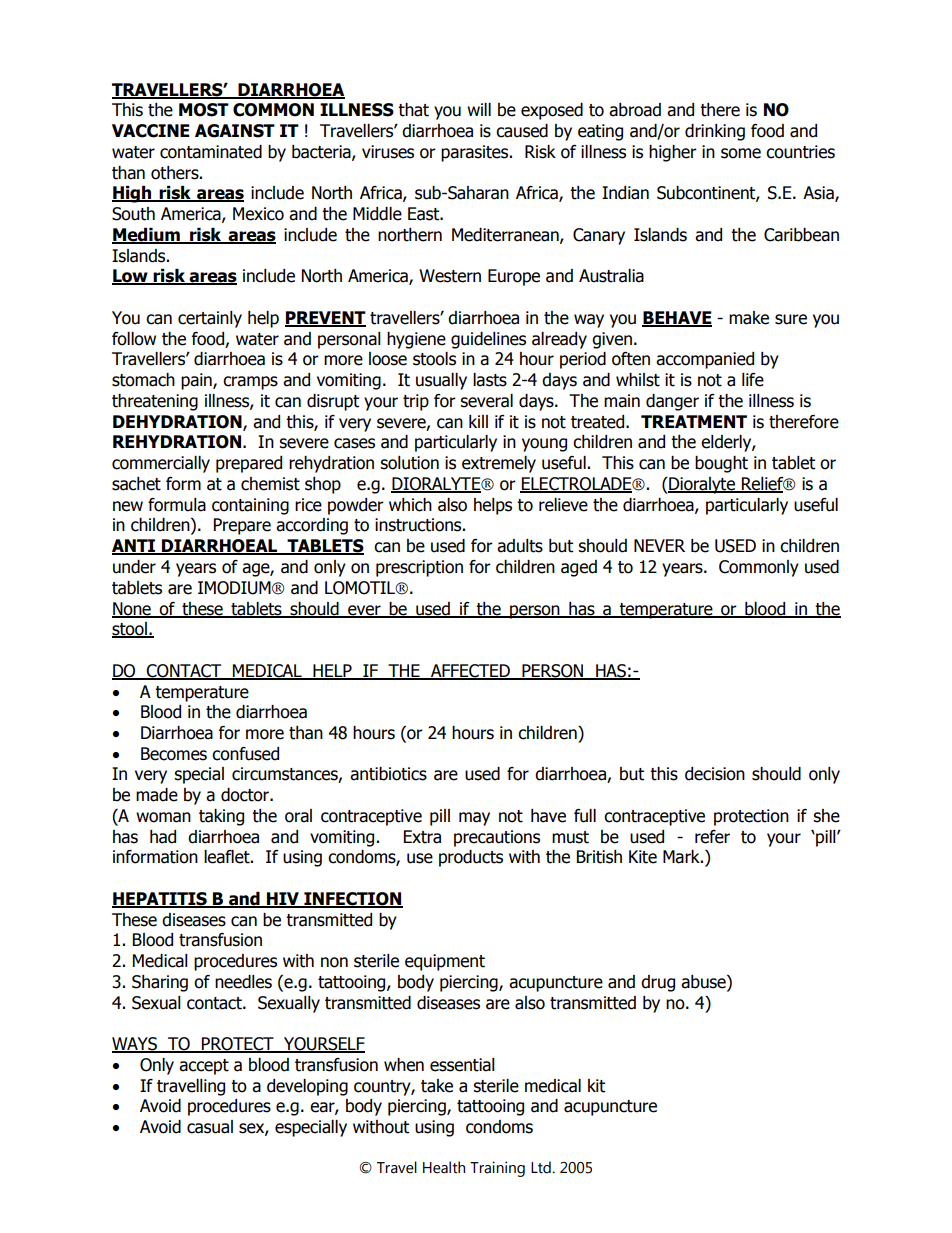 The height and width of the document is (1233, 952). What do you see at coordinates (221, 817) in the document?
I see `taking` at bounding box center [221, 817].
